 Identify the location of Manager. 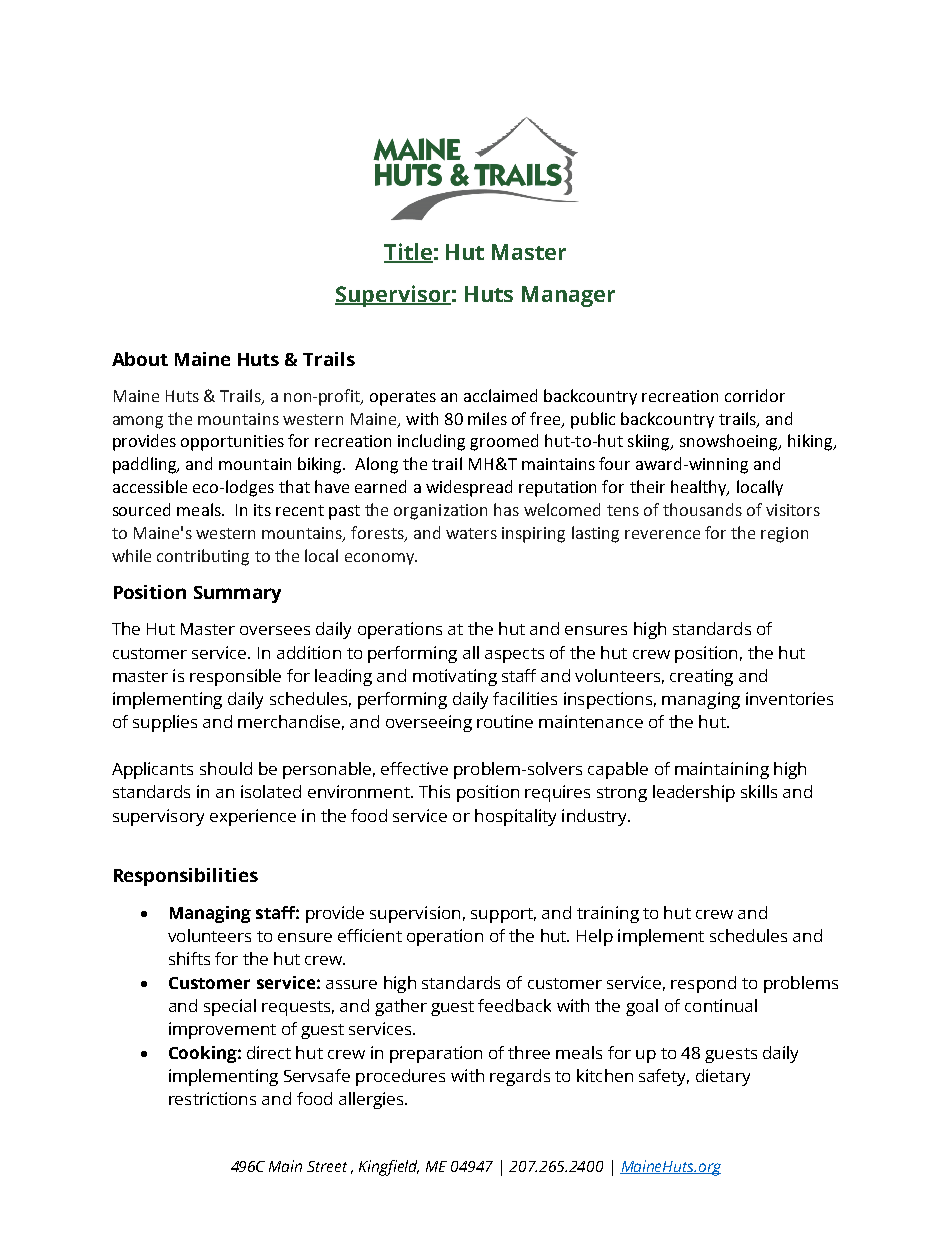
(568, 296).
